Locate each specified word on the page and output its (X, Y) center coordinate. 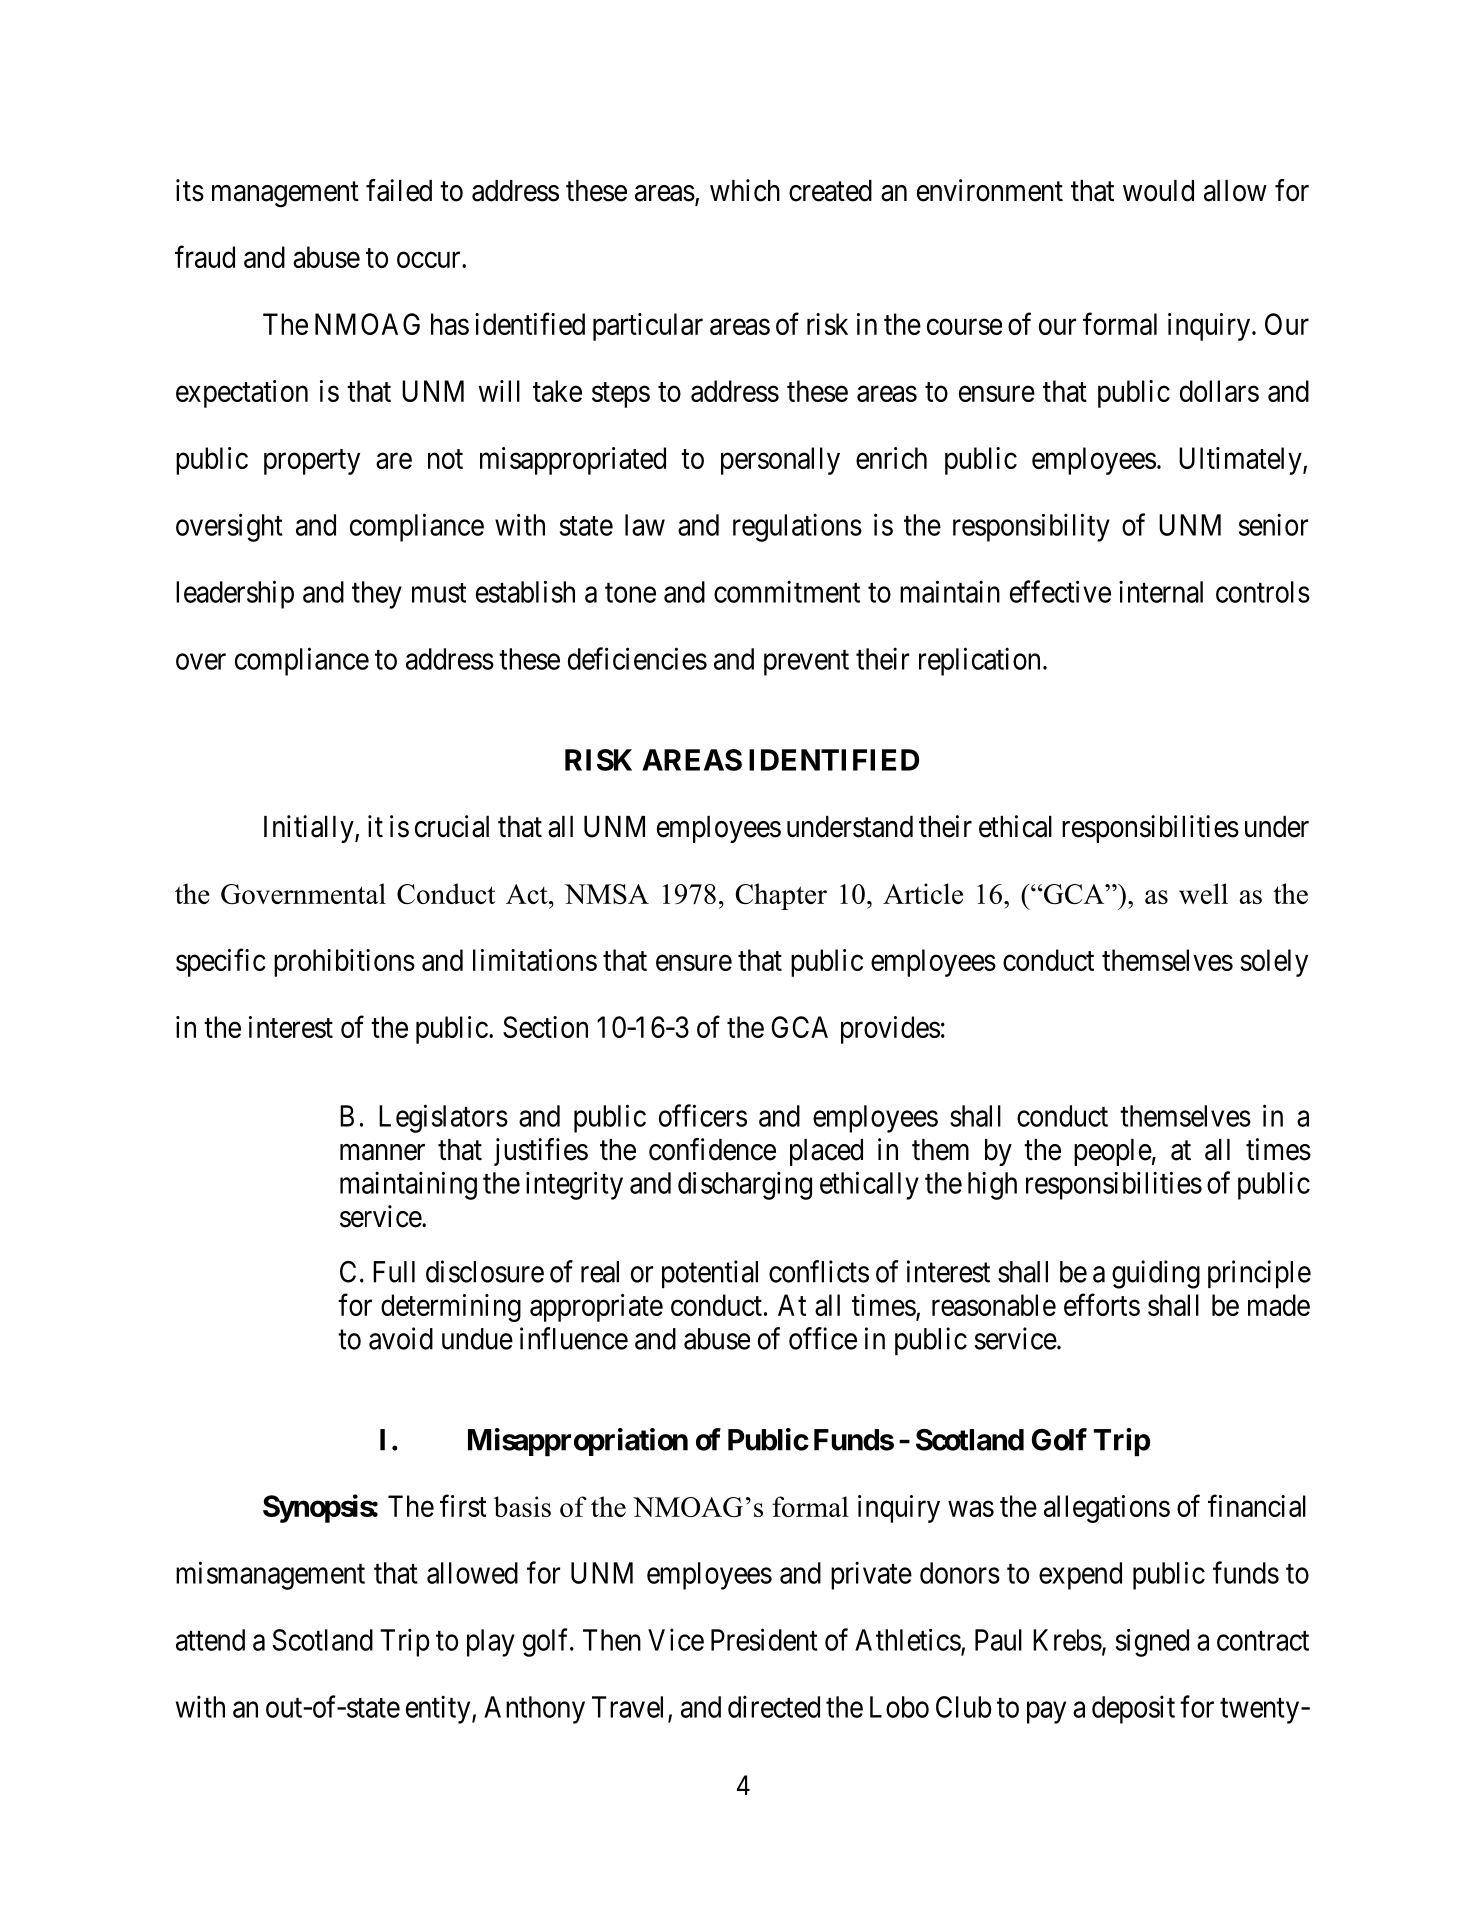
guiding (1156, 1274)
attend (210, 1640)
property (312, 462)
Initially (310, 829)
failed (399, 190)
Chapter (781, 896)
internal (1161, 591)
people (1113, 1152)
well (1203, 893)
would (1158, 191)
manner (382, 1152)
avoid (401, 1338)
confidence (712, 1149)
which (745, 190)
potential (710, 1274)
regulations (797, 527)
